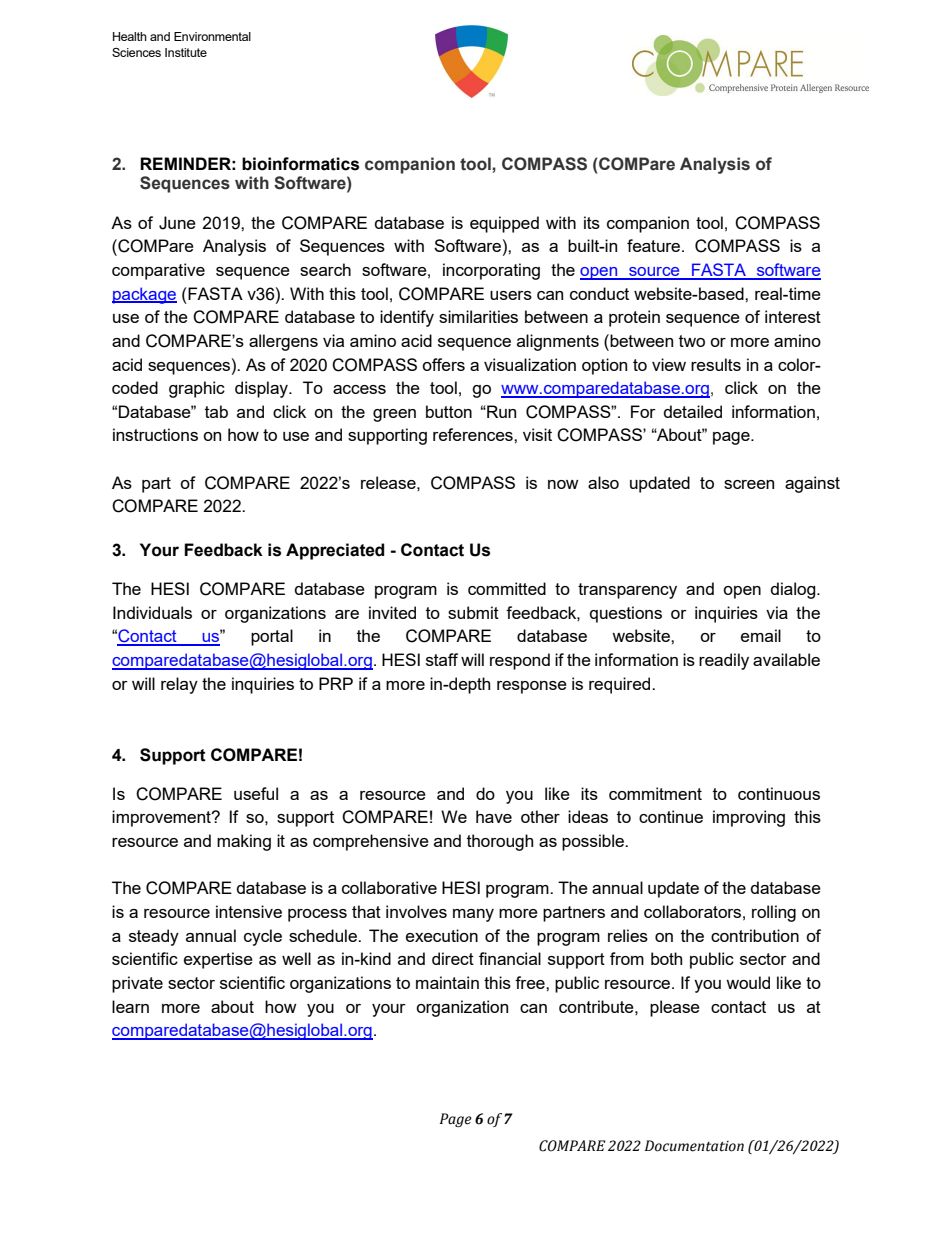 The width and height of the document is (952, 1233). What do you see at coordinates (152, 612) in the document?
I see `Individuals` at bounding box center [152, 612].
